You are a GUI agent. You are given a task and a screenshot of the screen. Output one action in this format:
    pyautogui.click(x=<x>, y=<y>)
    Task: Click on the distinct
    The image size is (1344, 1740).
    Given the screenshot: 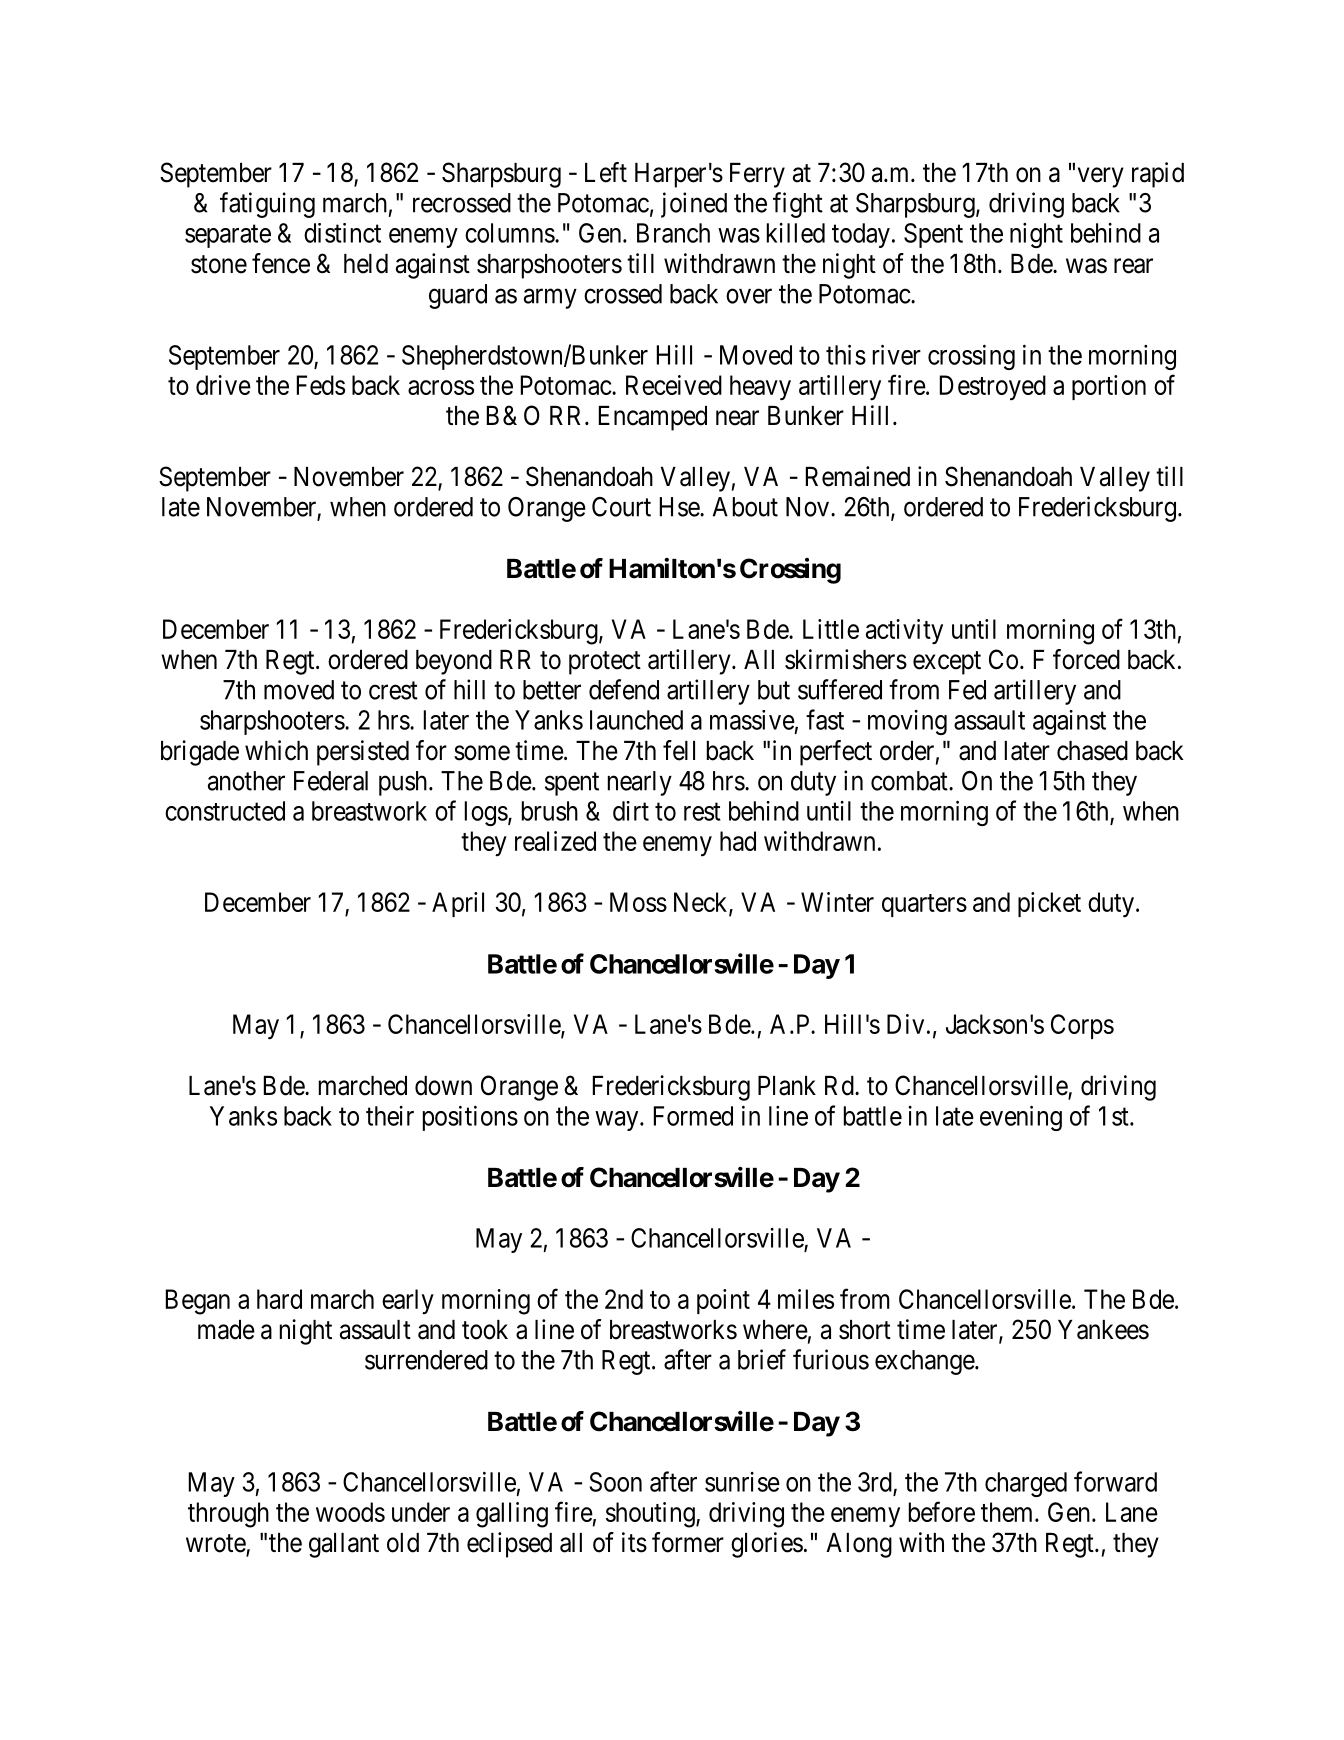 What is the action you would take?
    pyautogui.click(x=342, y=233)
